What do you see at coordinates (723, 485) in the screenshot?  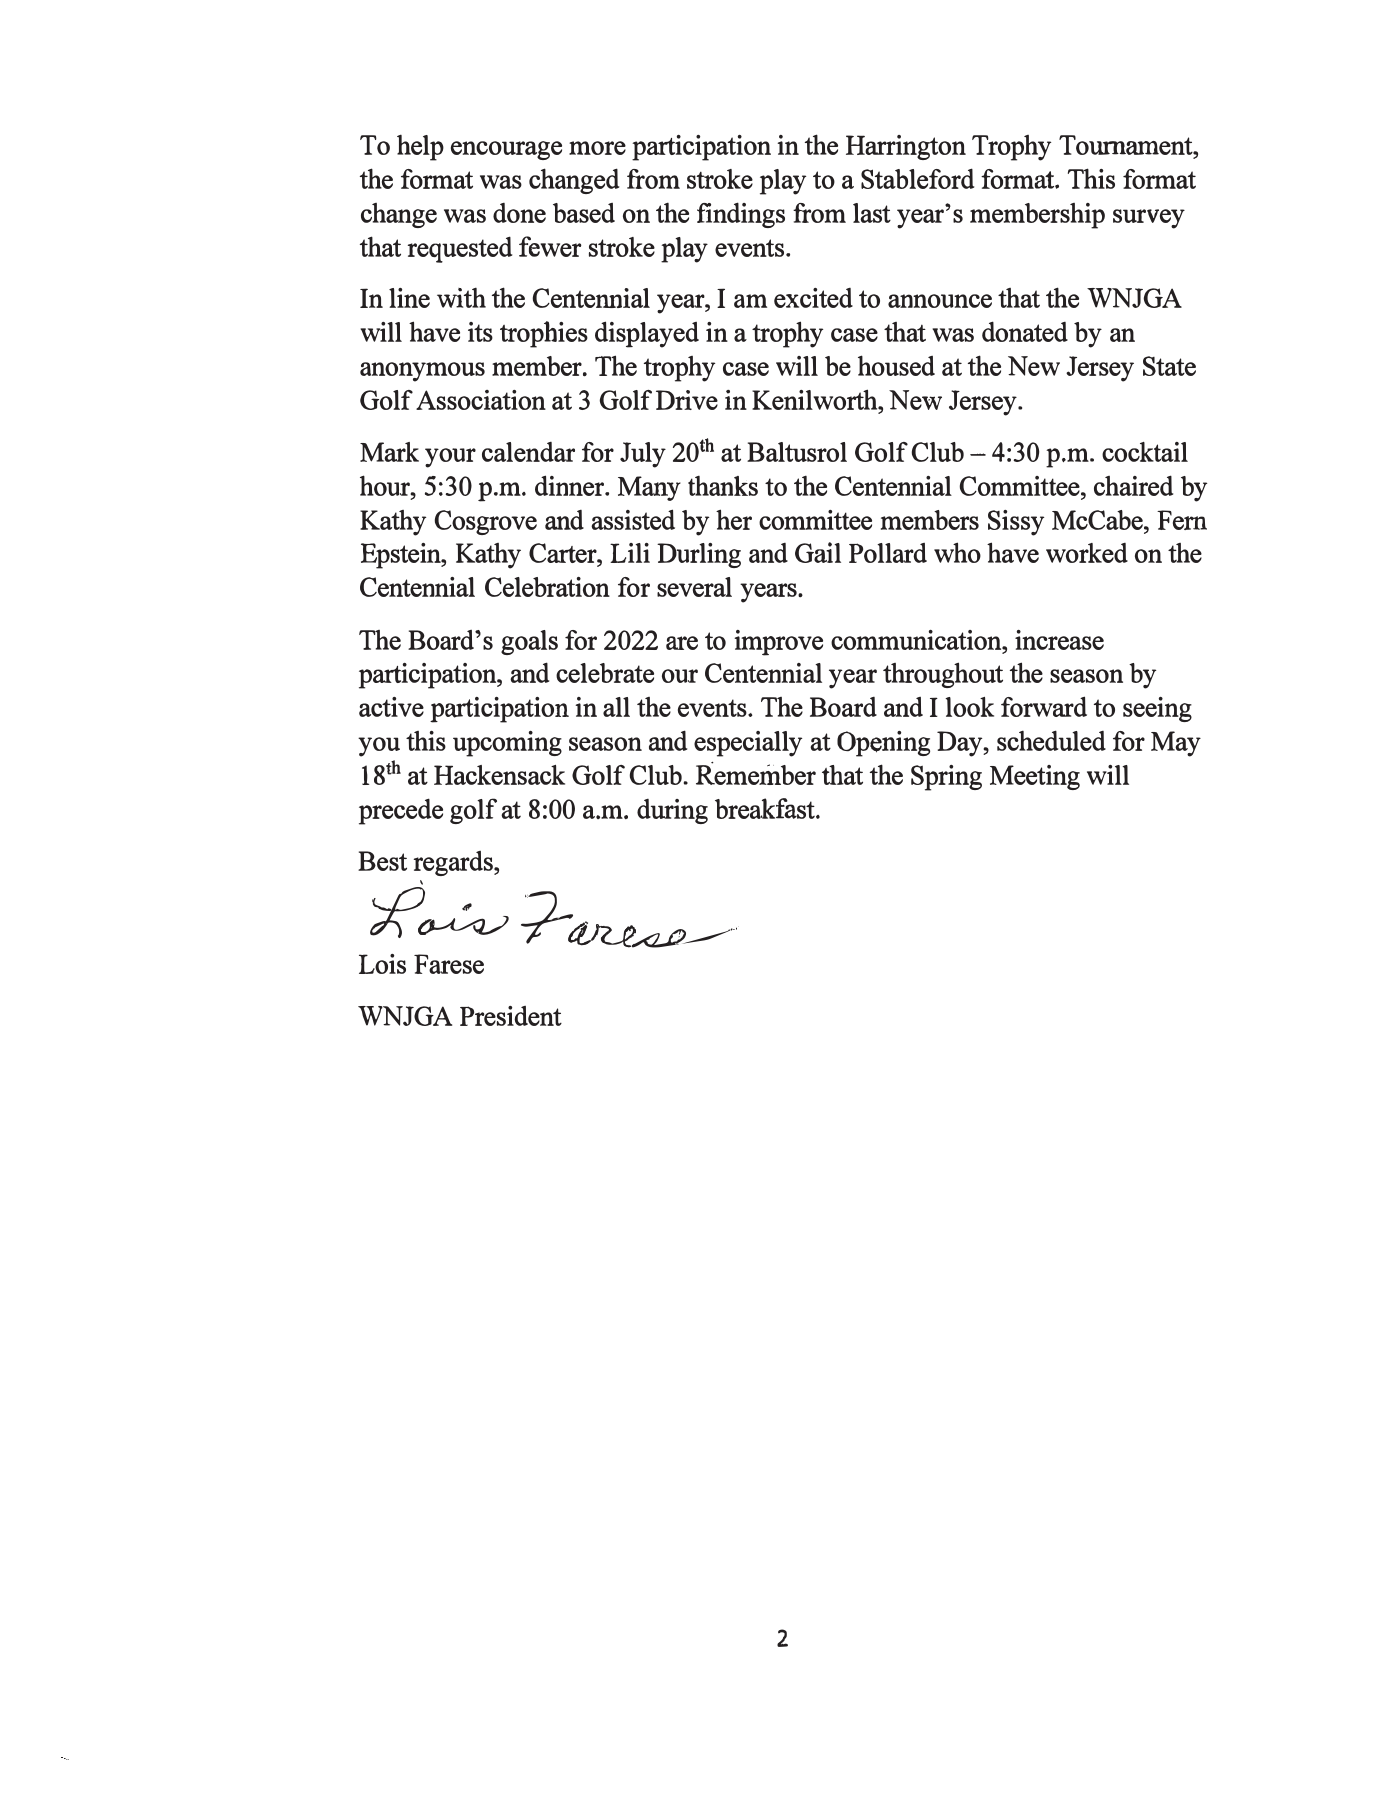 I see `thanks` at bounding box center [723, 485].
